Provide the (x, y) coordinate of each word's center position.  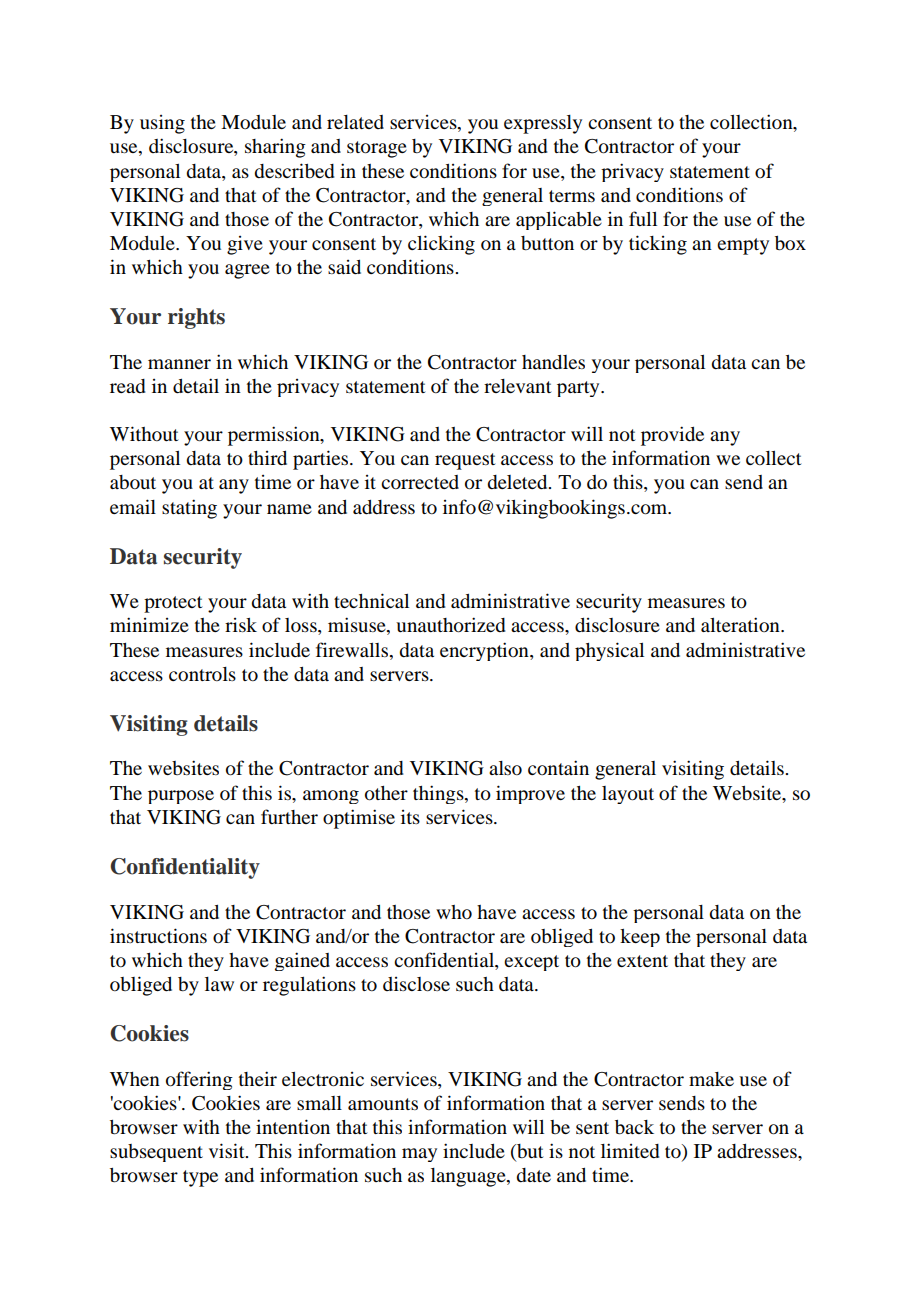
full (643, 218)
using (162, 124)
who (454, 912)
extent (642, 961)
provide (672, 436)
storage (377, 149)
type (200, 1178)
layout (628, 795)
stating (189, 509)
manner (179, 364)
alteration (741, 624)
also (505, 768)
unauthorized (450, 625)
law (219, 984)
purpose (181, 797)
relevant (517, 386)
